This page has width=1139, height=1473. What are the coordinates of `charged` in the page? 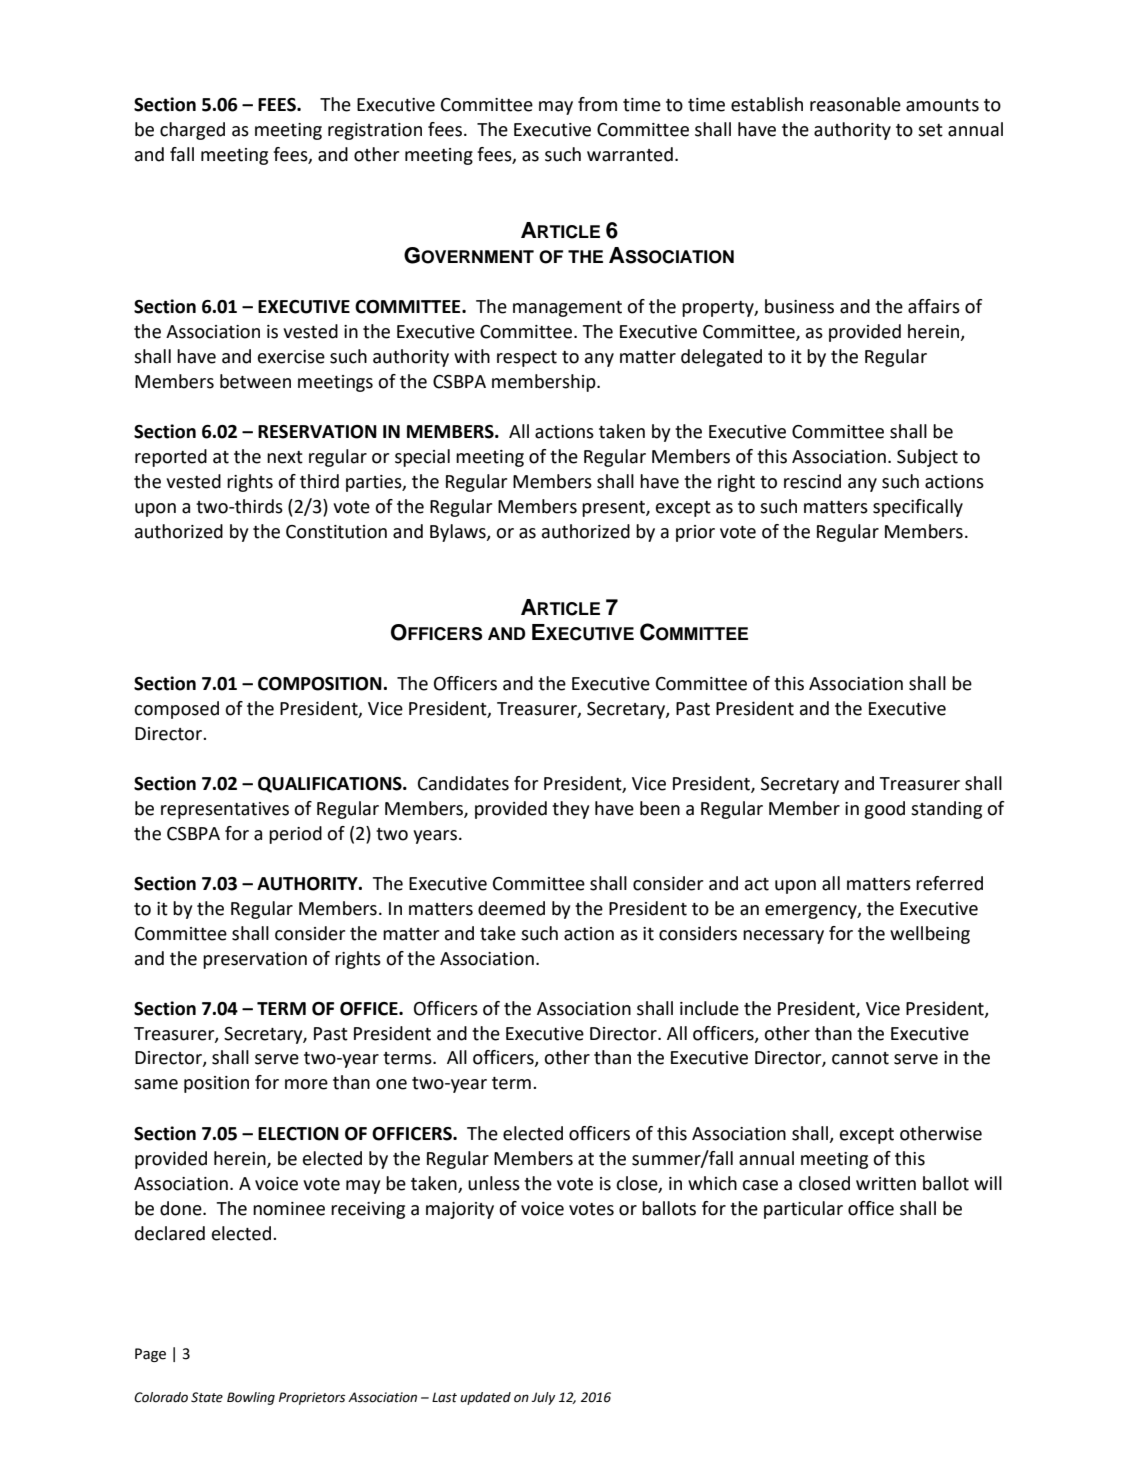 It's located at (192, 131).
